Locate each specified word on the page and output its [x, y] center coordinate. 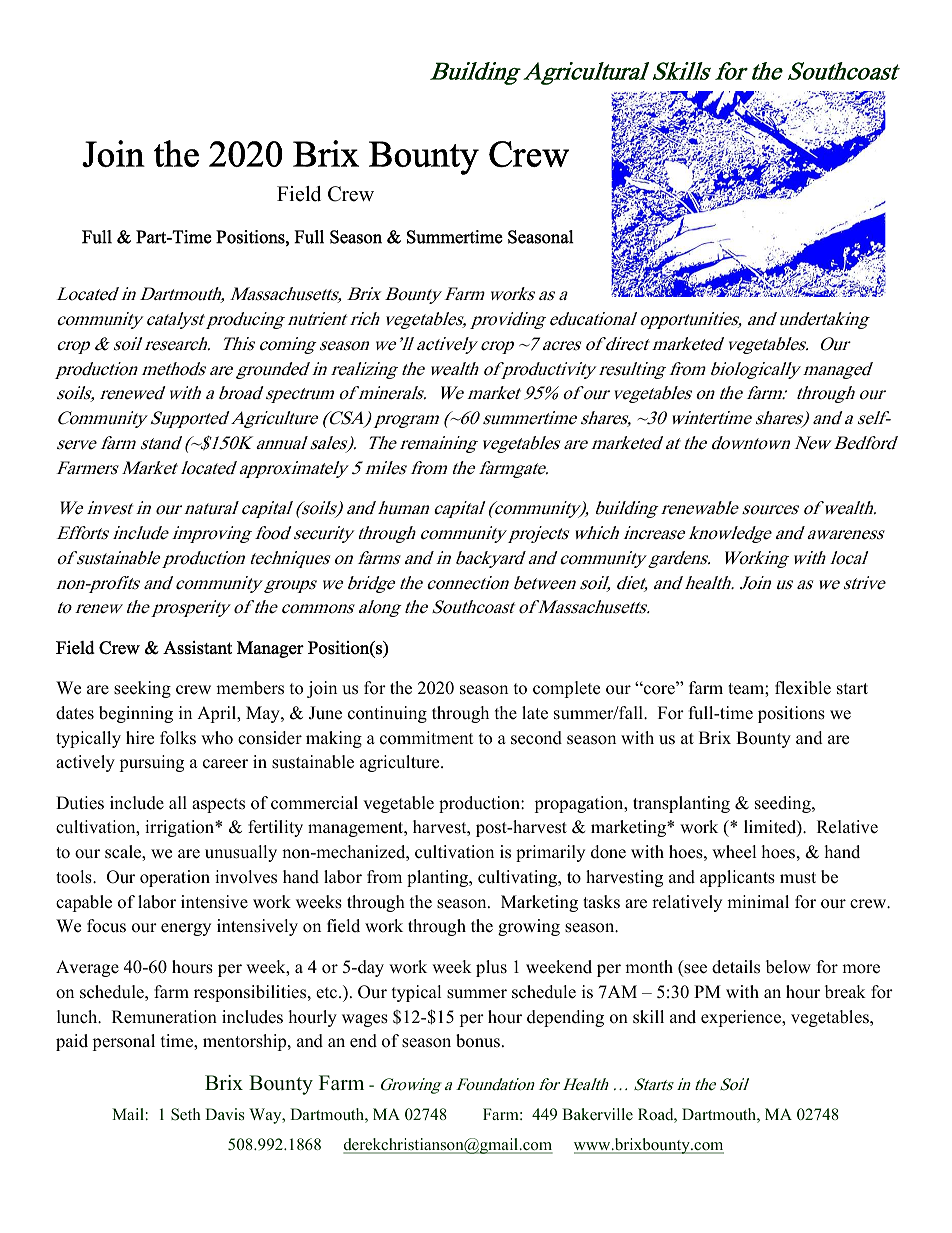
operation [175, 878]
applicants [737, 878]
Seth [186, 1114]
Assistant [197, 648]
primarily [550, 853]
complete [566, 689]
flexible [803, 688]
